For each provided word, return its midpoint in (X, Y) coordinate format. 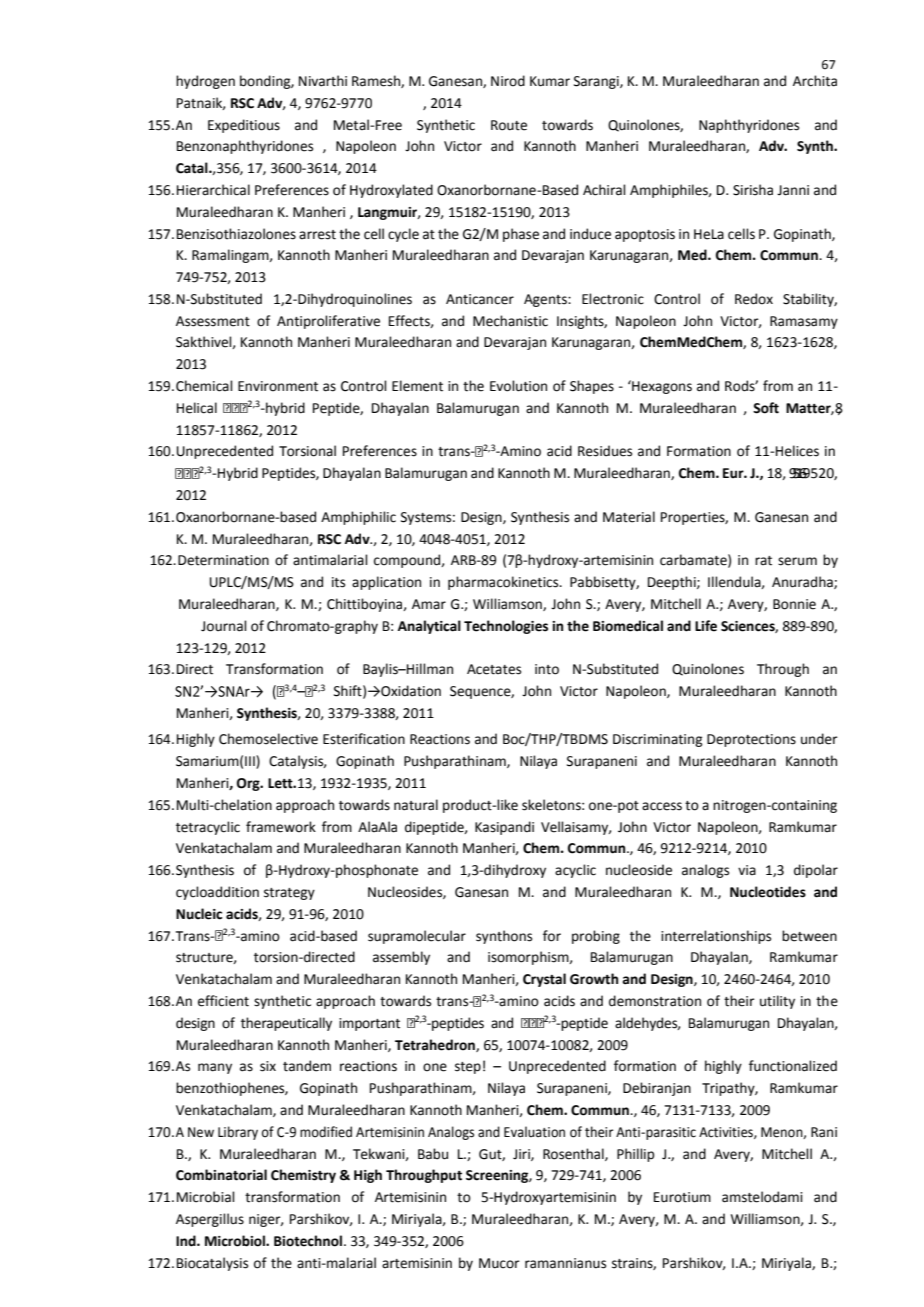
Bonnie (794, 604)
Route (509, 125)
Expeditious (244, 126)
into (547, 669)
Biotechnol (308, 1241)
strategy (289, 894)
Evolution (518, 386)
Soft (766, 408)
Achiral (604, 190)
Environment (278, 386)
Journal (224, 626)
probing (596, 937)
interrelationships (716, 937)
